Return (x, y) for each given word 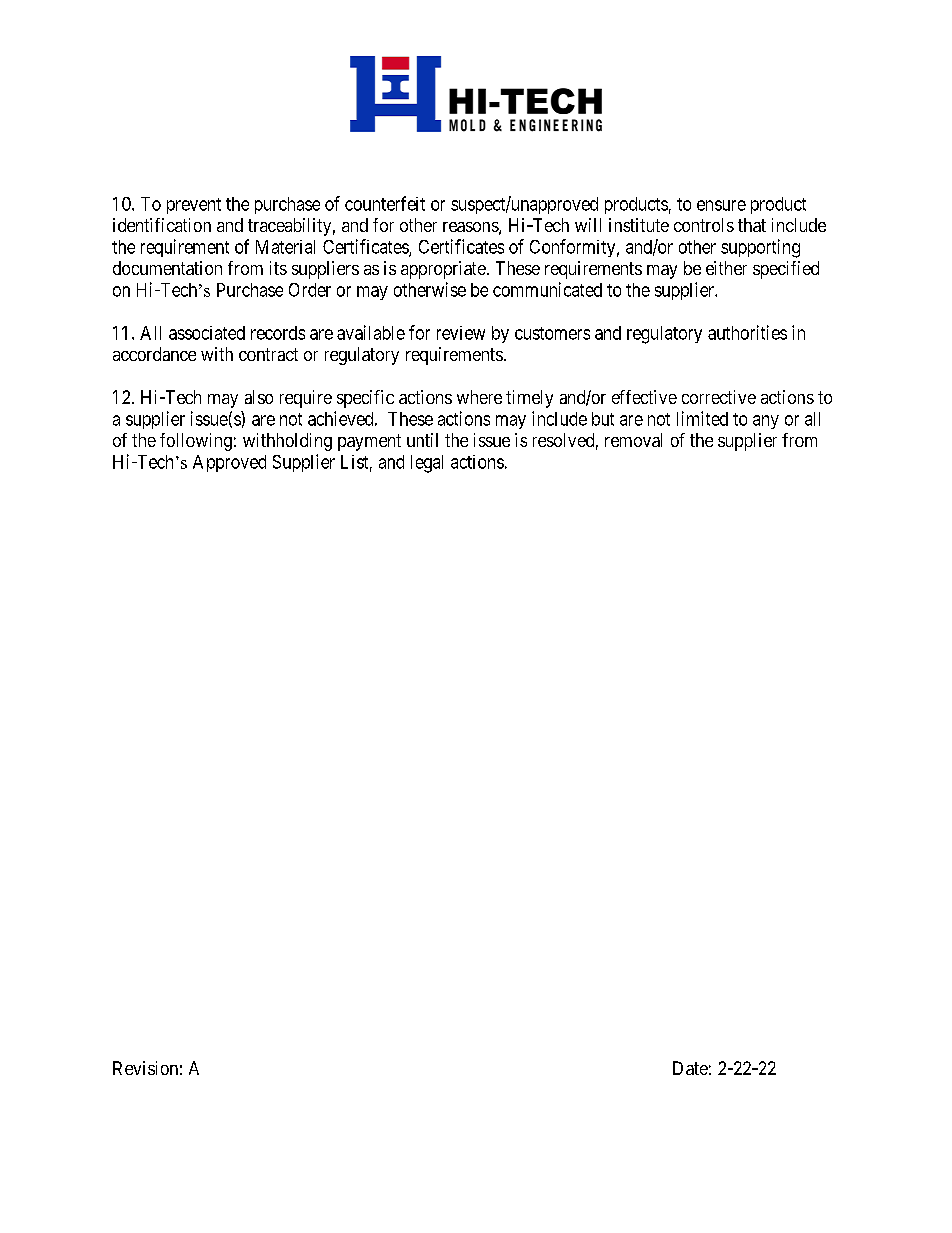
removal (633, 440)
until (422, 440)
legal (427, 464)
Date (690, 1068)
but (603, 419)
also (259, 397)
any (766, 422)
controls (704, 225)
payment (369, 442)
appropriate (443, 270)
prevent (194, 206)
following (196, 442)
